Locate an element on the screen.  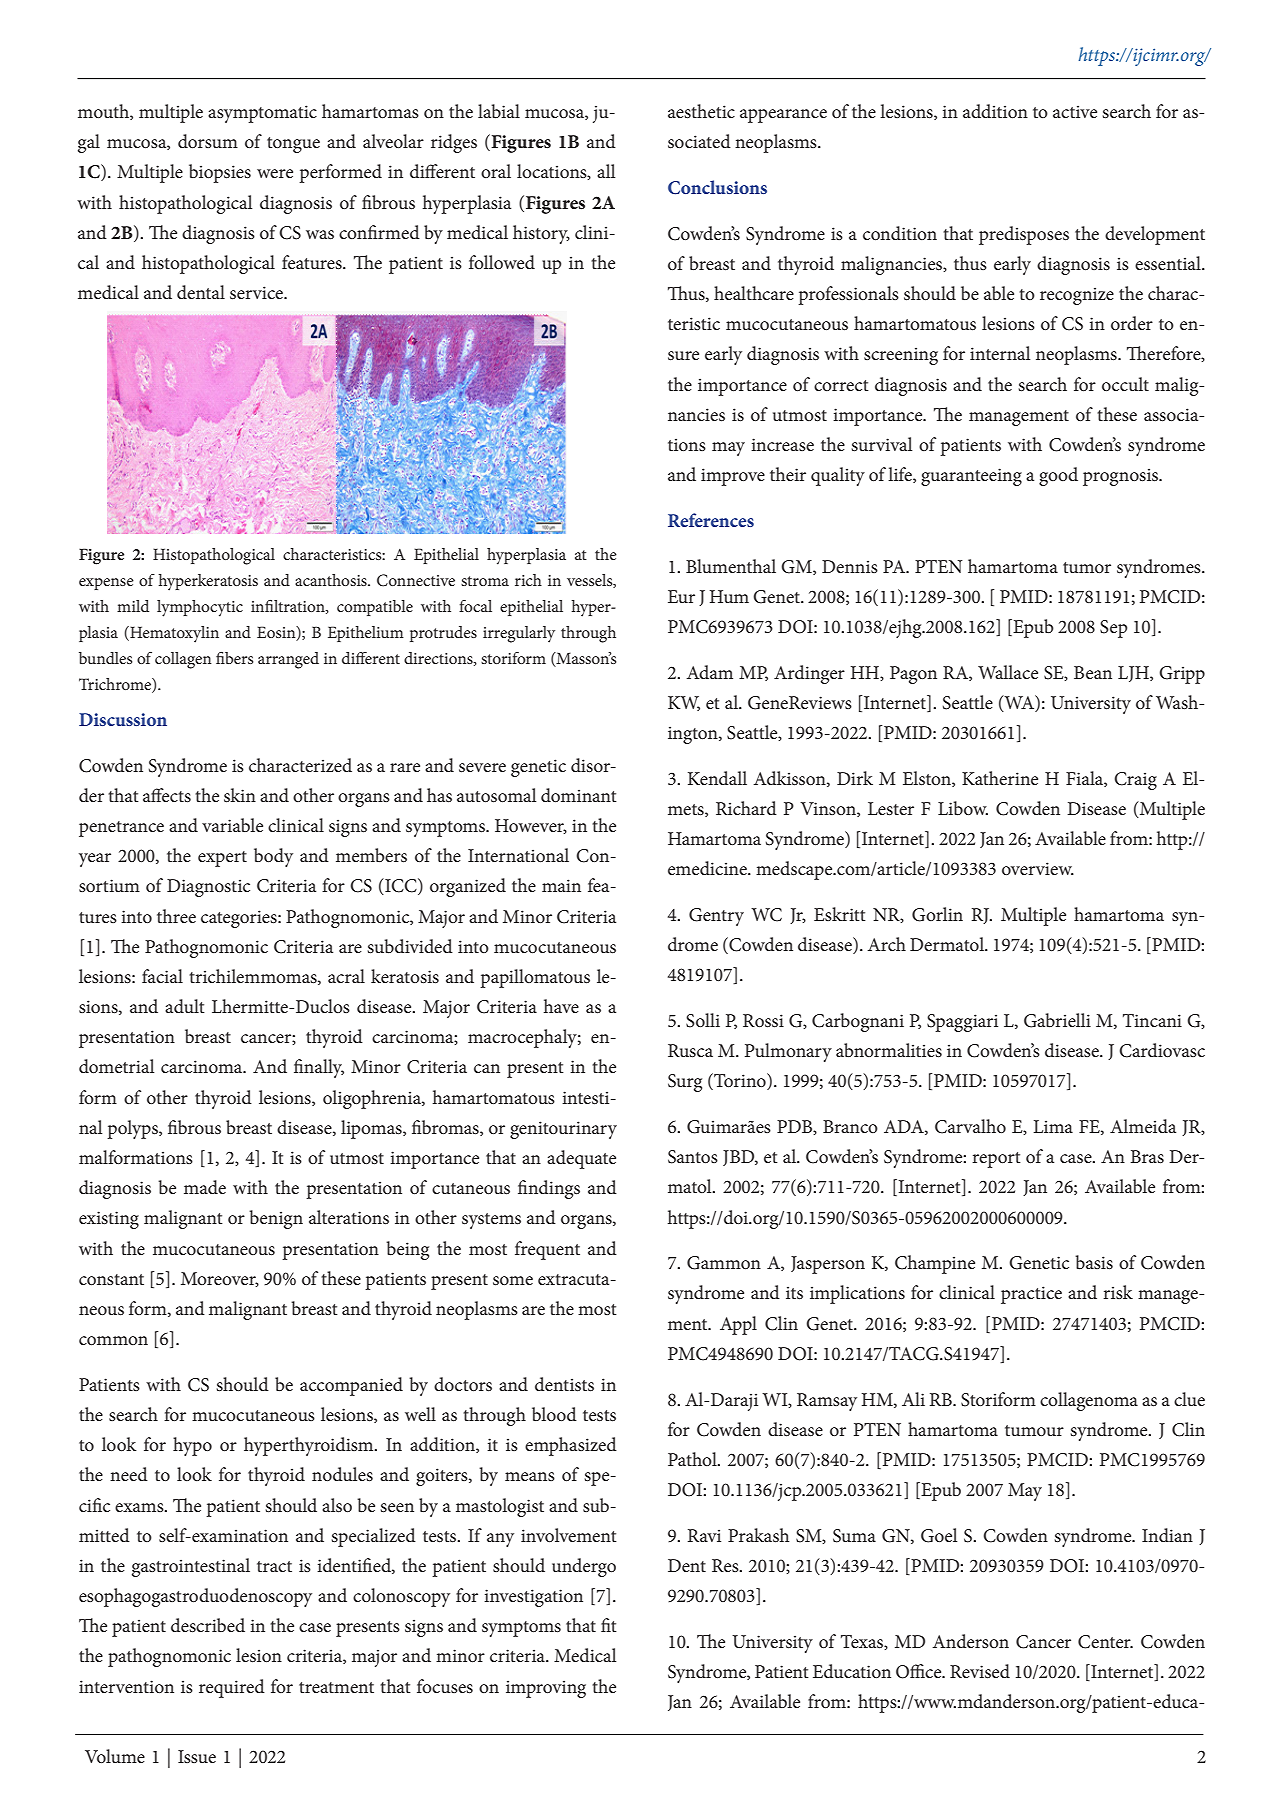
required is located at coordinates (232, 1688).
